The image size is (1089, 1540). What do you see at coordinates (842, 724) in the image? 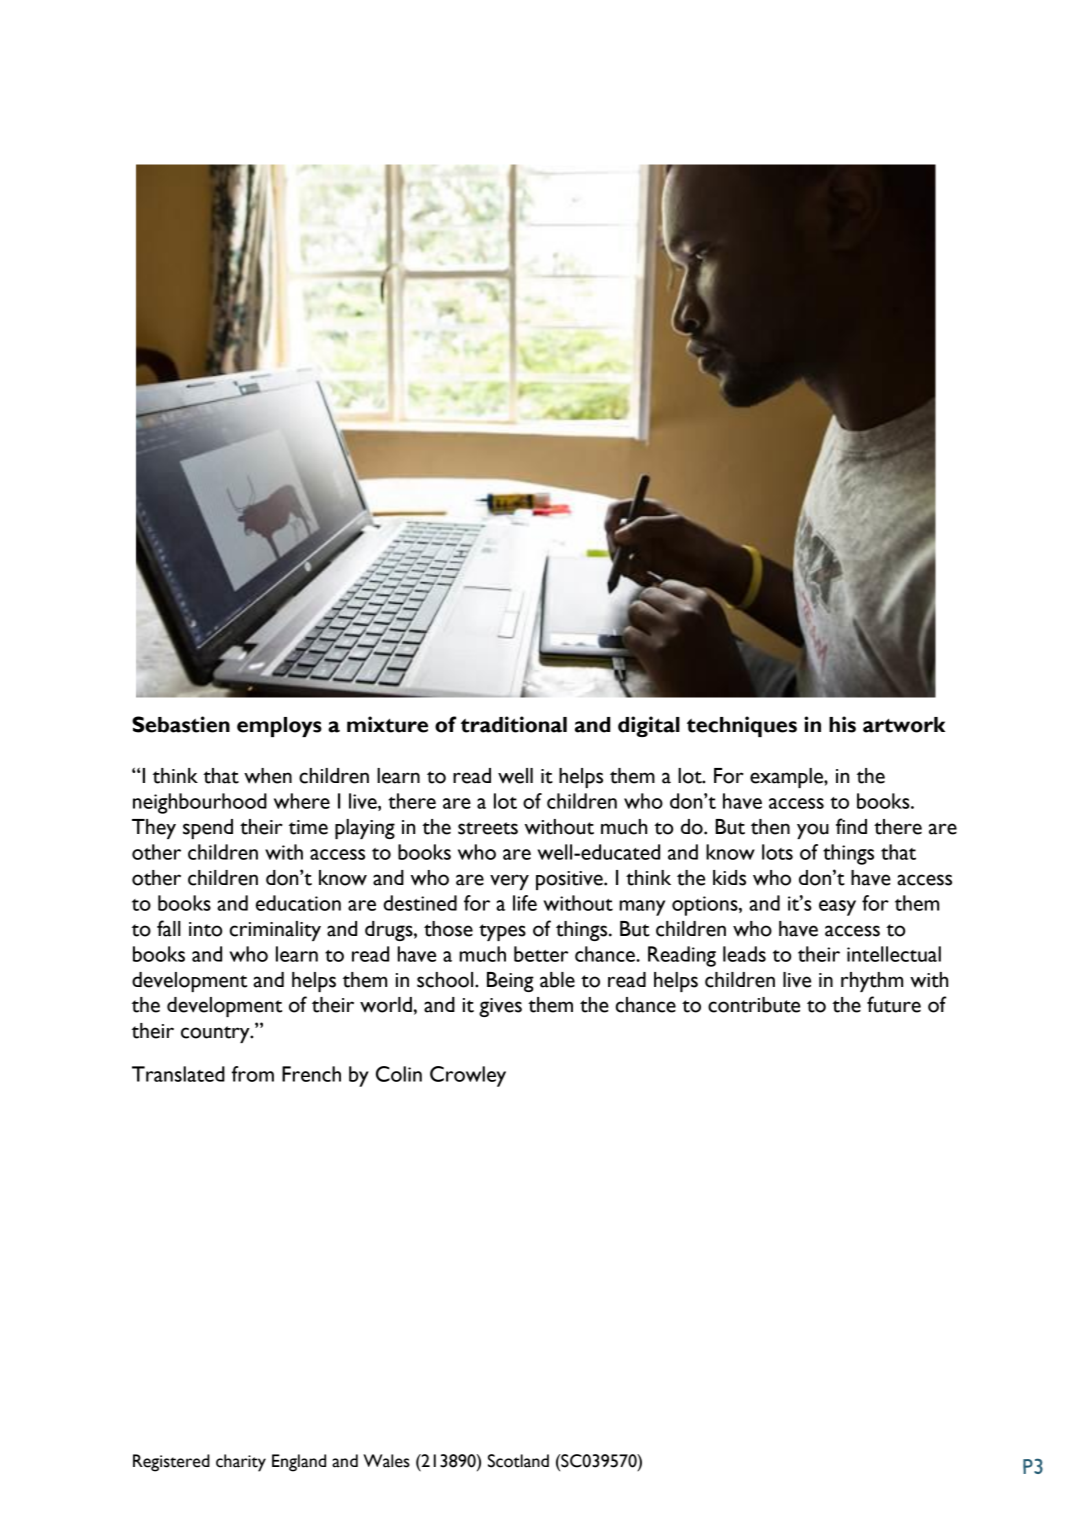
I see `his` at bounding box center [842, 724].
